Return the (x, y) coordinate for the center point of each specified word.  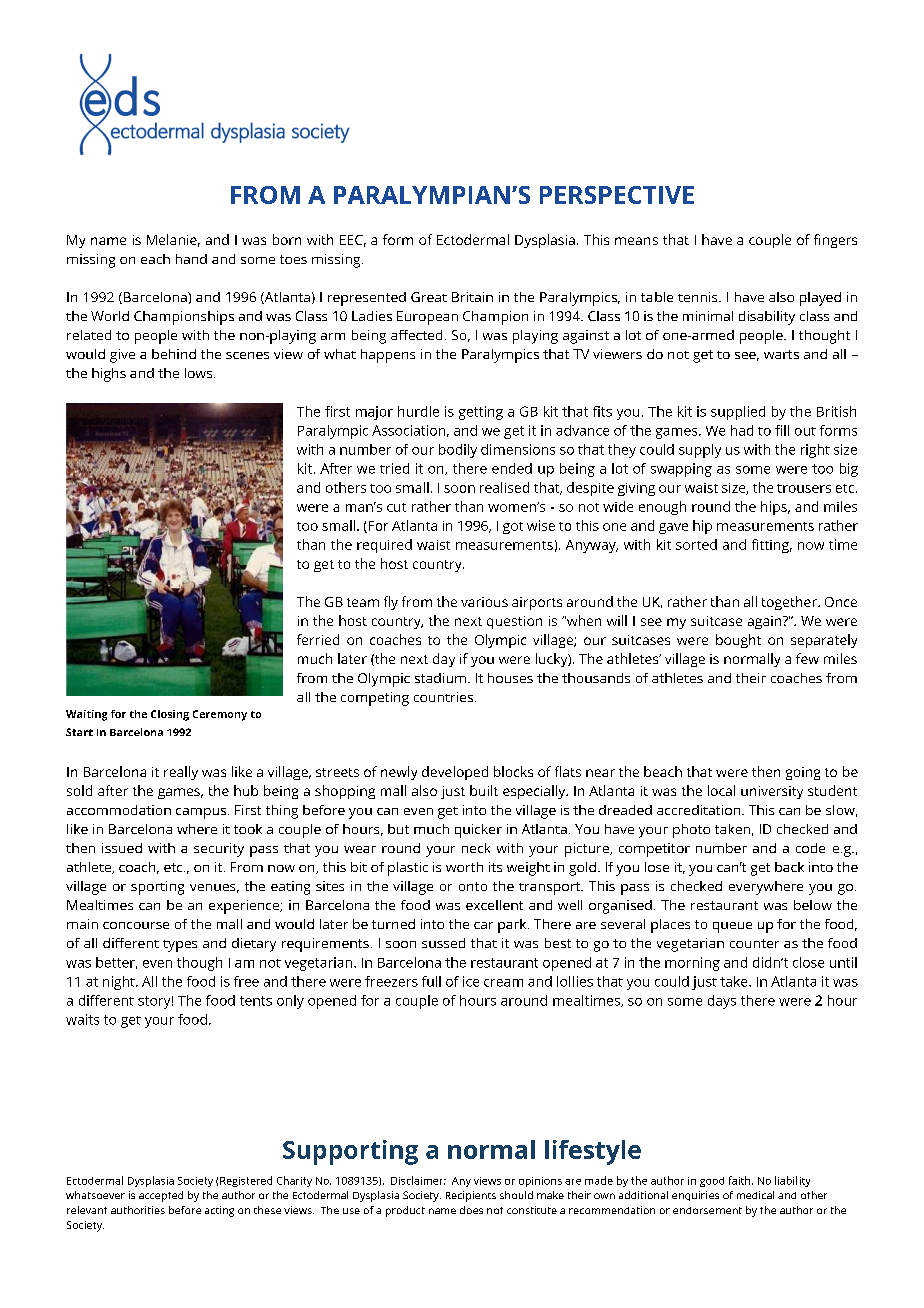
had (742, 430)
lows (200, 373)
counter (754, 943)
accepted (161, 1196)
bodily (458, 451)
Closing (170, 715)
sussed (443, 943)
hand (191, 259)
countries (445, 697)
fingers (835, 241)
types (180, 946)
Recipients (471, 1196)
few (807, 658)
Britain (472, 297)
